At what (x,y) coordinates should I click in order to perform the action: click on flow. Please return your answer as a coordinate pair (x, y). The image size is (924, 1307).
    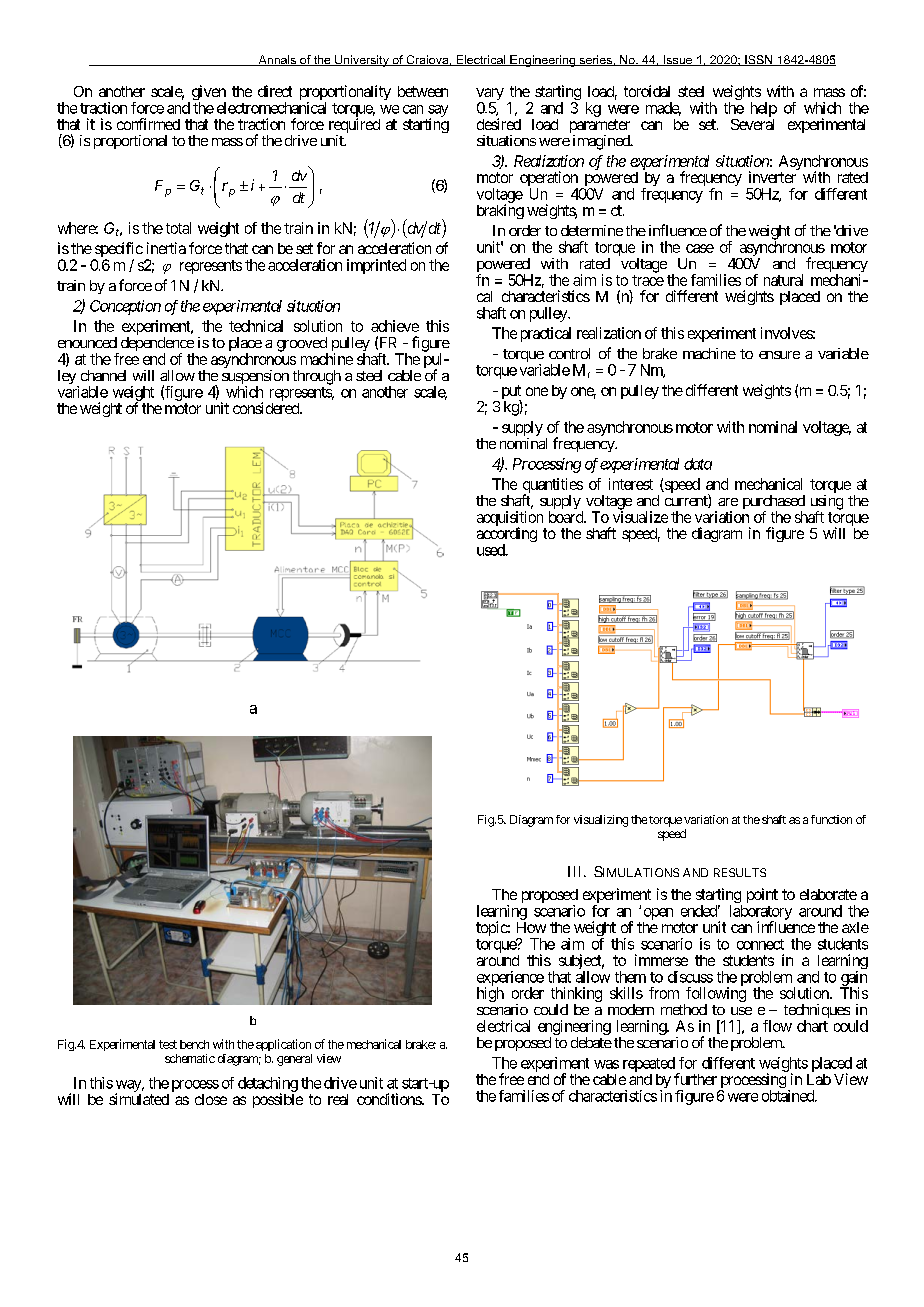
    Looking at the image, I should click on (777, 1026).
